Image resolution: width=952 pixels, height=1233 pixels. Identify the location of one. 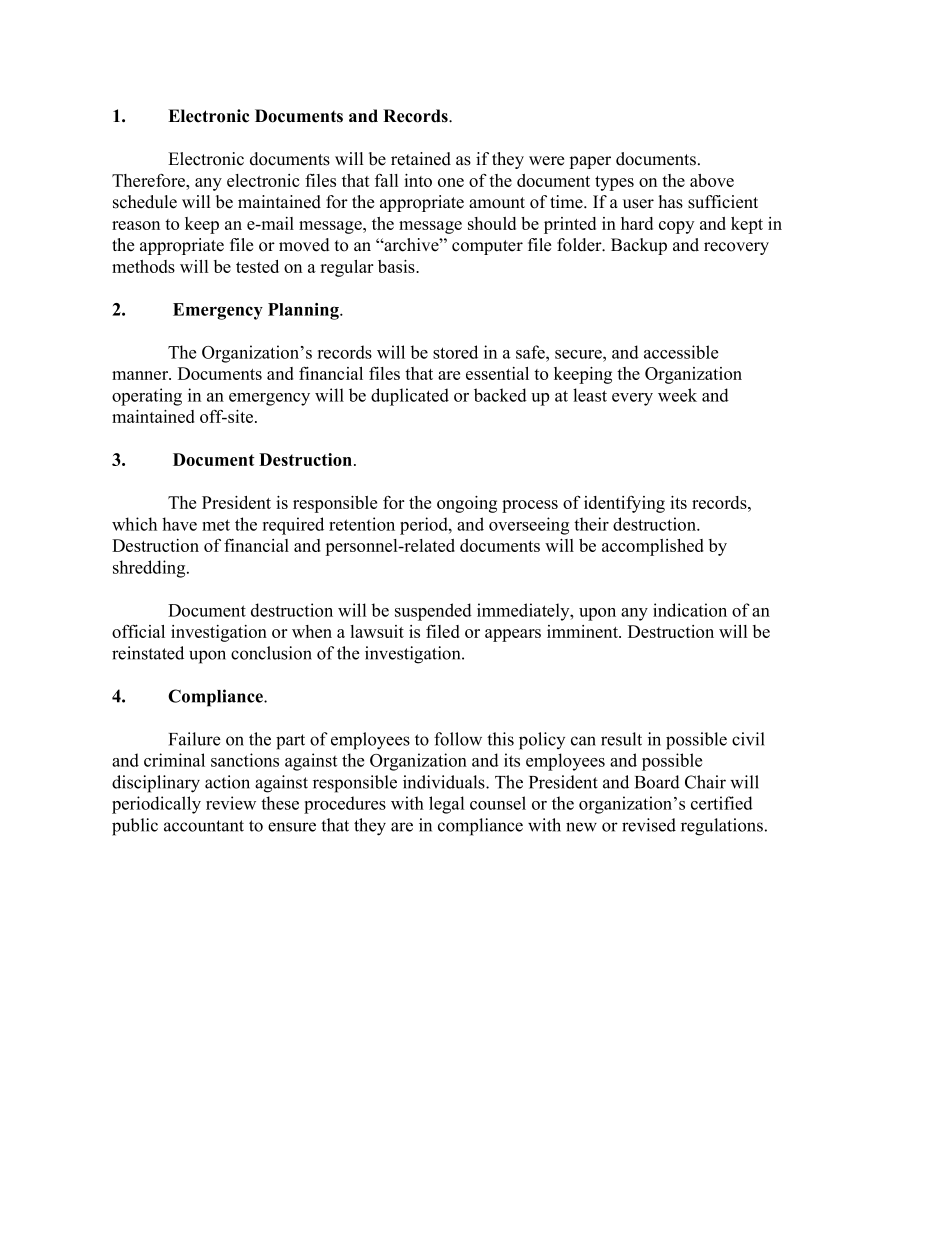
(451, 182).
